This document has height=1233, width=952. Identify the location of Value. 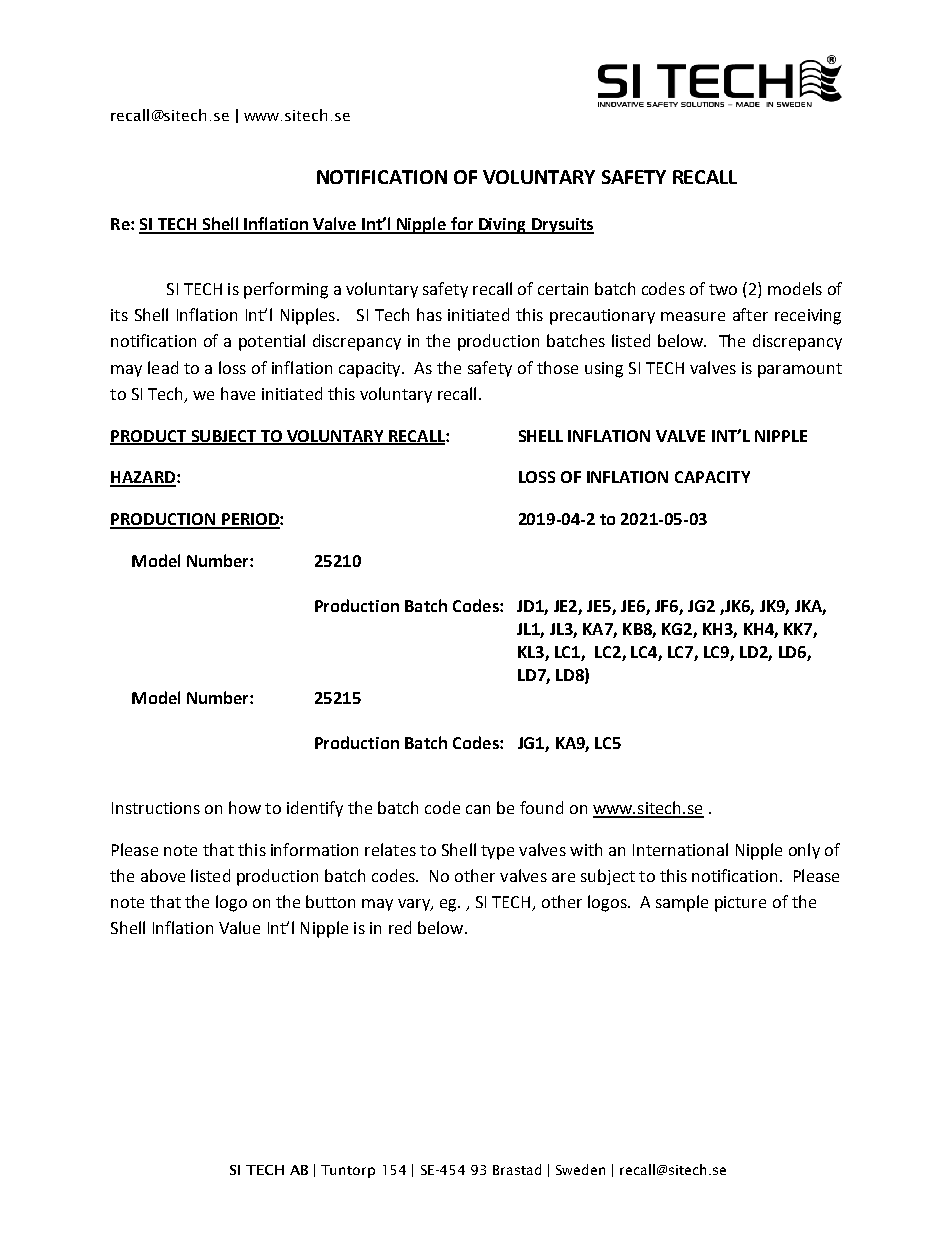
(239, 927).
